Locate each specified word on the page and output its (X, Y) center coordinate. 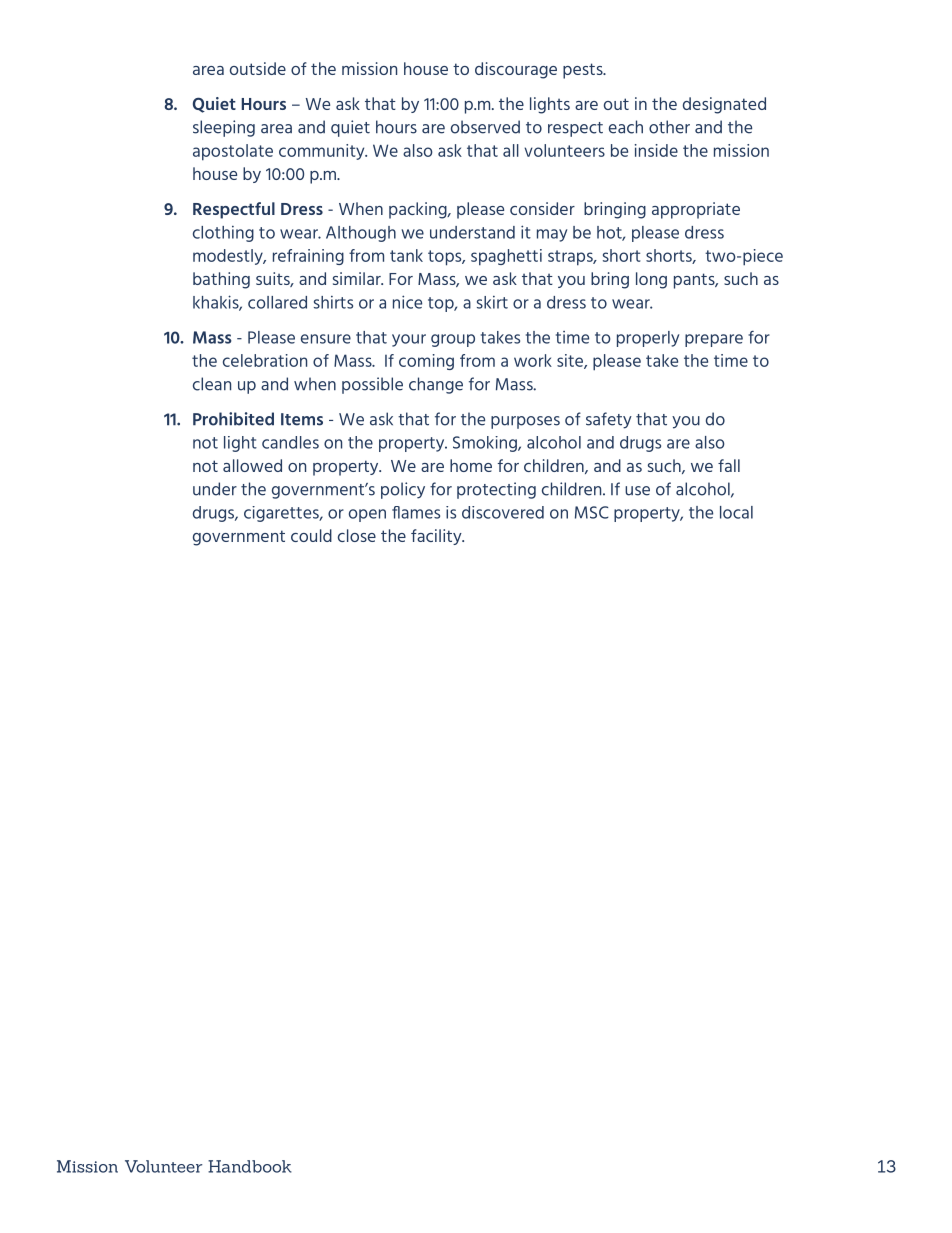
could (311, 535)
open (367, 515)
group (453, 340)
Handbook (250, 1166)
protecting (496, 490)
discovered (503, 512)
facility (437, 537)
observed (485, 127)
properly (648, 339)
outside (258, 68)
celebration (265, 360)
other (669, 127)
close (357, 535)
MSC (592, 512)
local (736, 512)
